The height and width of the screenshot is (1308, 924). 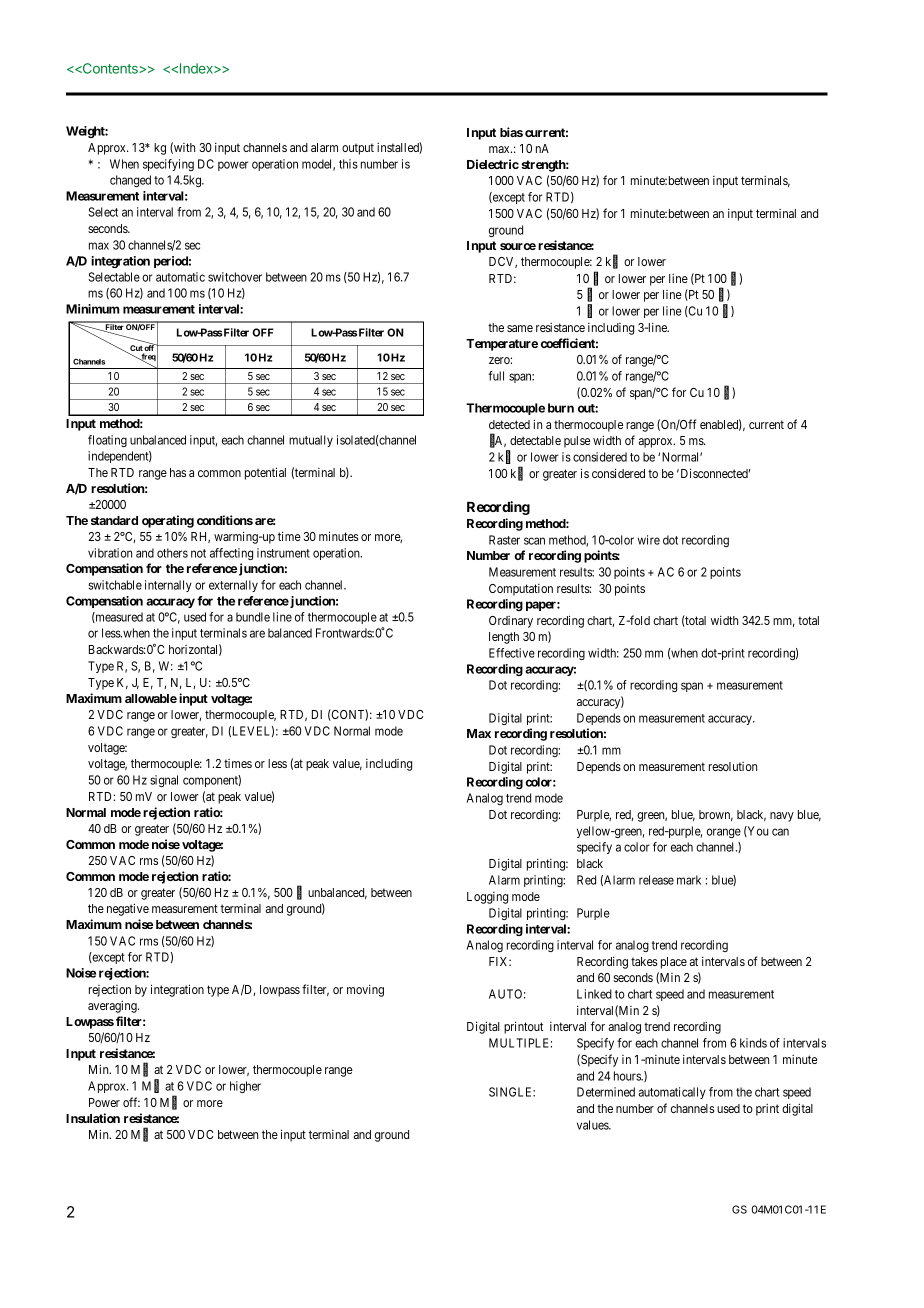 What do you see at coordinates (504, 638) in the screenshot?
I see `length` at bounding box center [504, 638].
